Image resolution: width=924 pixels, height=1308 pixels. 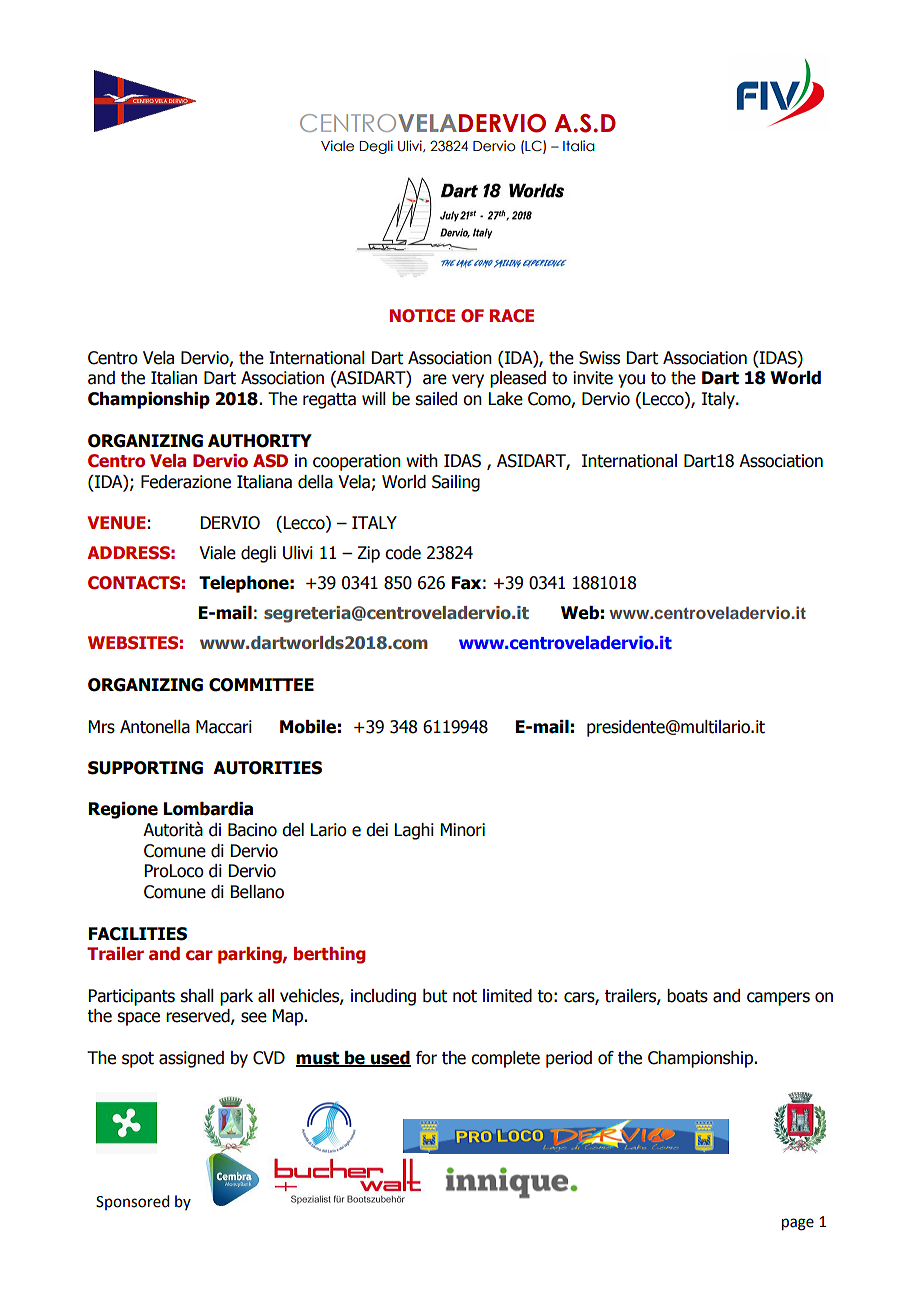 What do you see at coordinates (687, 996) in the screenshot?
I see `boats` at bounding box center [687, 996].
